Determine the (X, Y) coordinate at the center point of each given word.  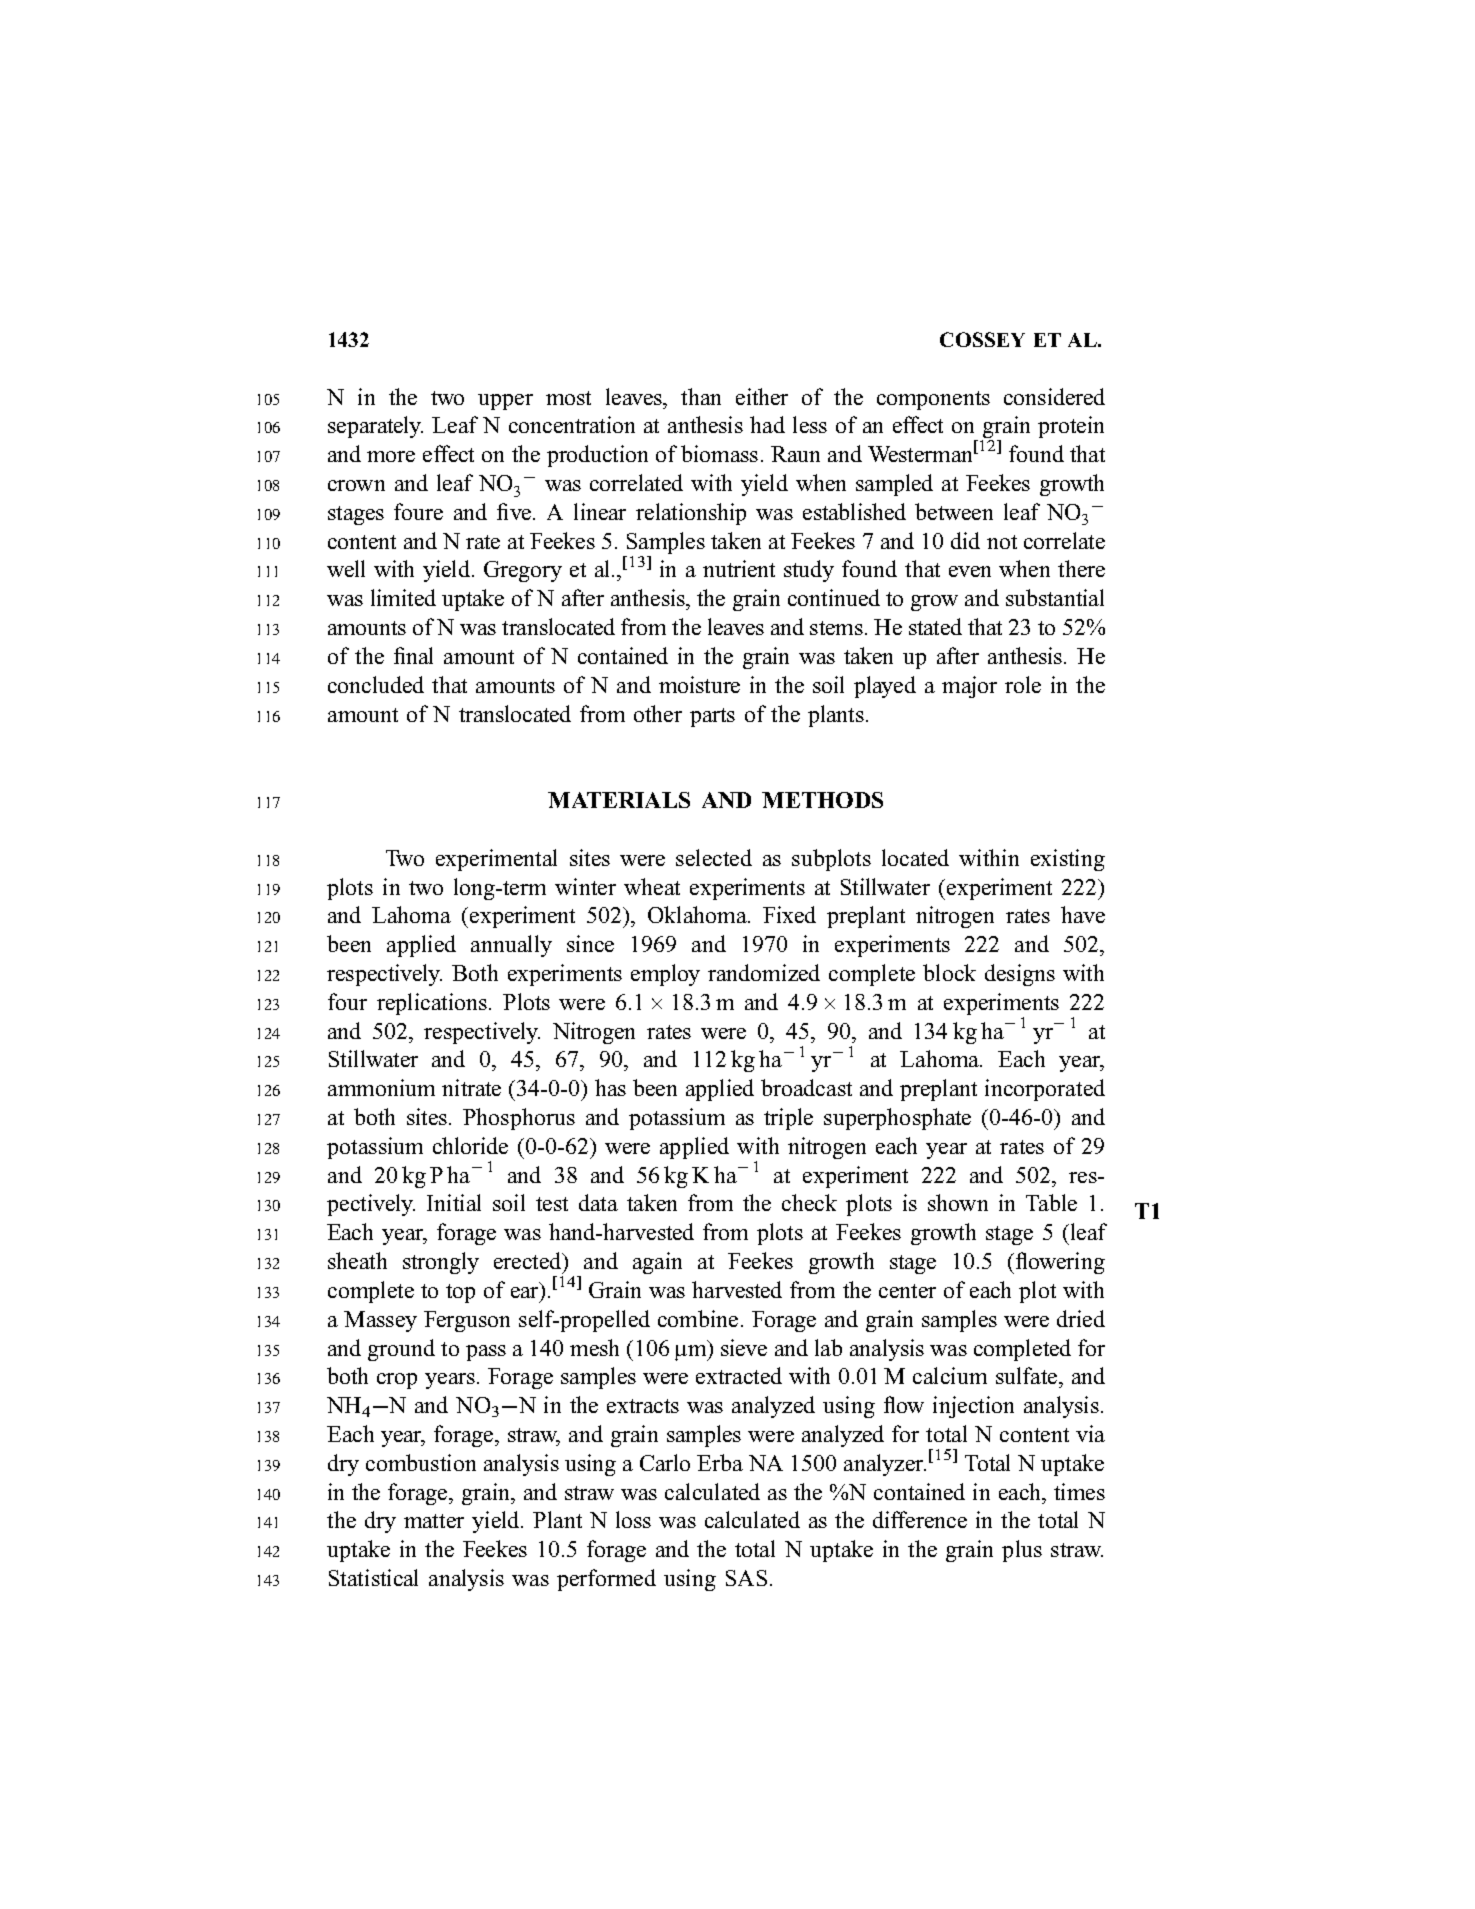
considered (1054, 396)
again (657, 1263)
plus (1022, 1551)
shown (958, 1202)
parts (712, 717)
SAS (746, 1578)
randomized (764, 972)
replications (432, 1004)
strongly (441, 1263)
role (1023, 684)
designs (1020, 975)
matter (434, 1521)
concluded (376, 684)
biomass (719, 453)
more (391, 456)
